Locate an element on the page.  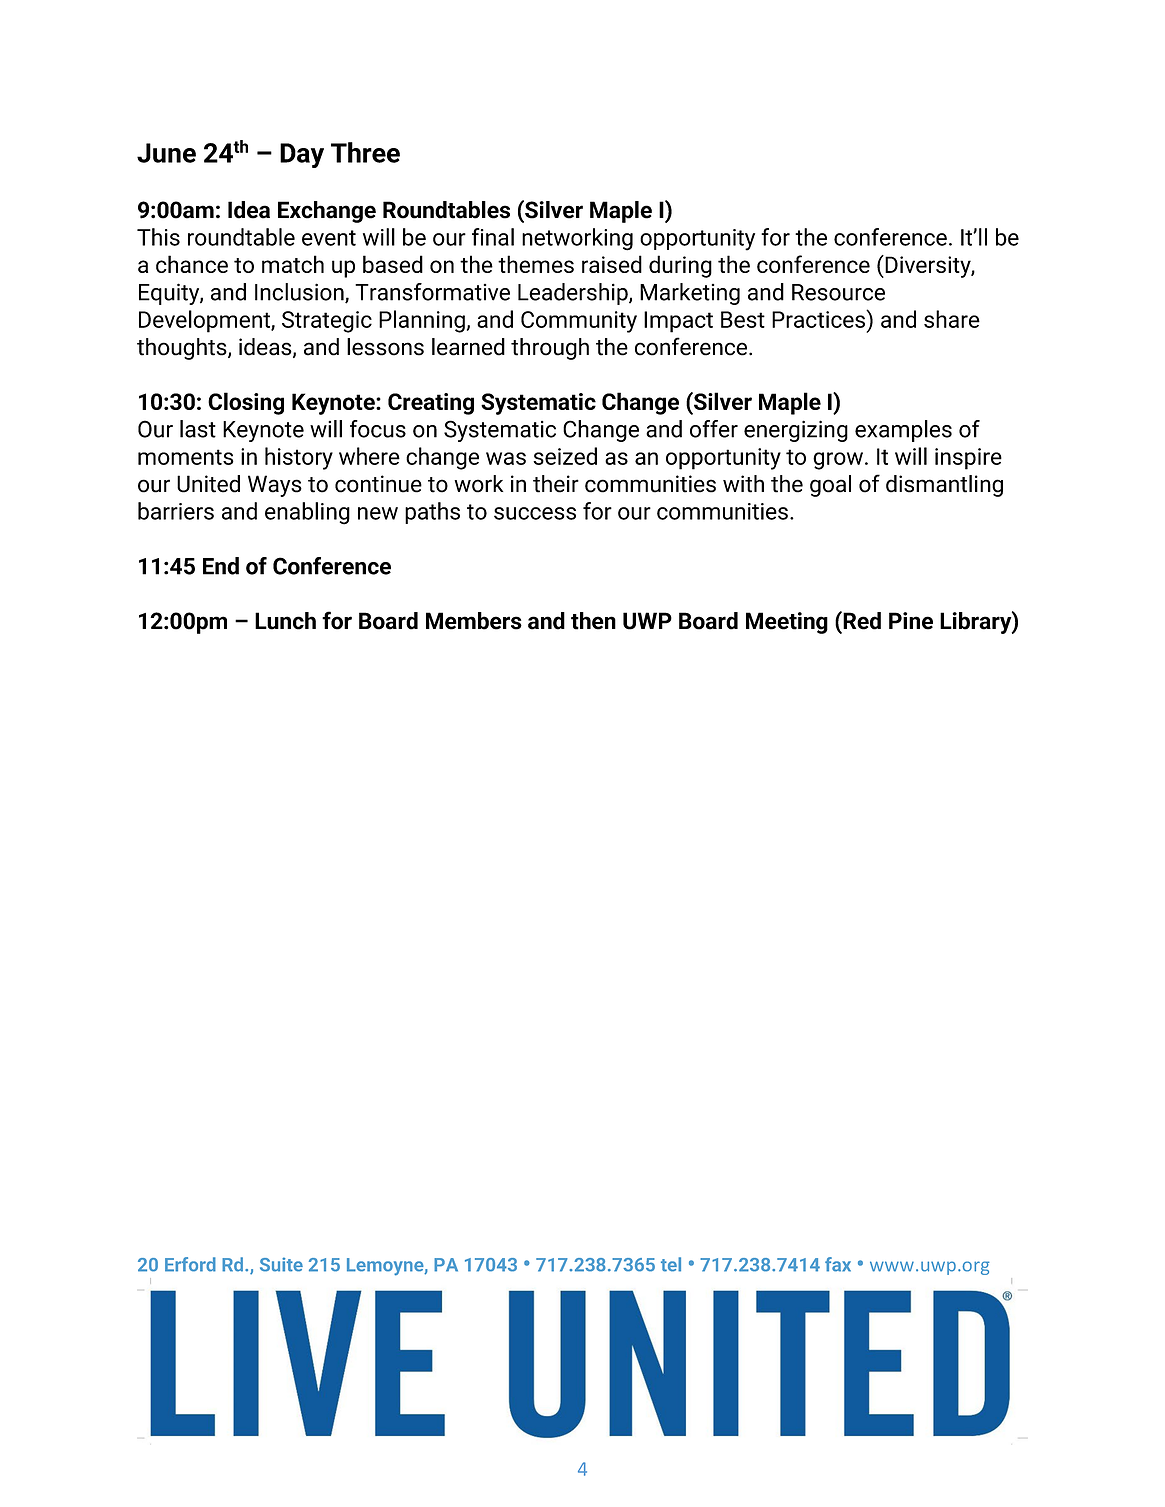
then is located at coordinates (593, 621).
